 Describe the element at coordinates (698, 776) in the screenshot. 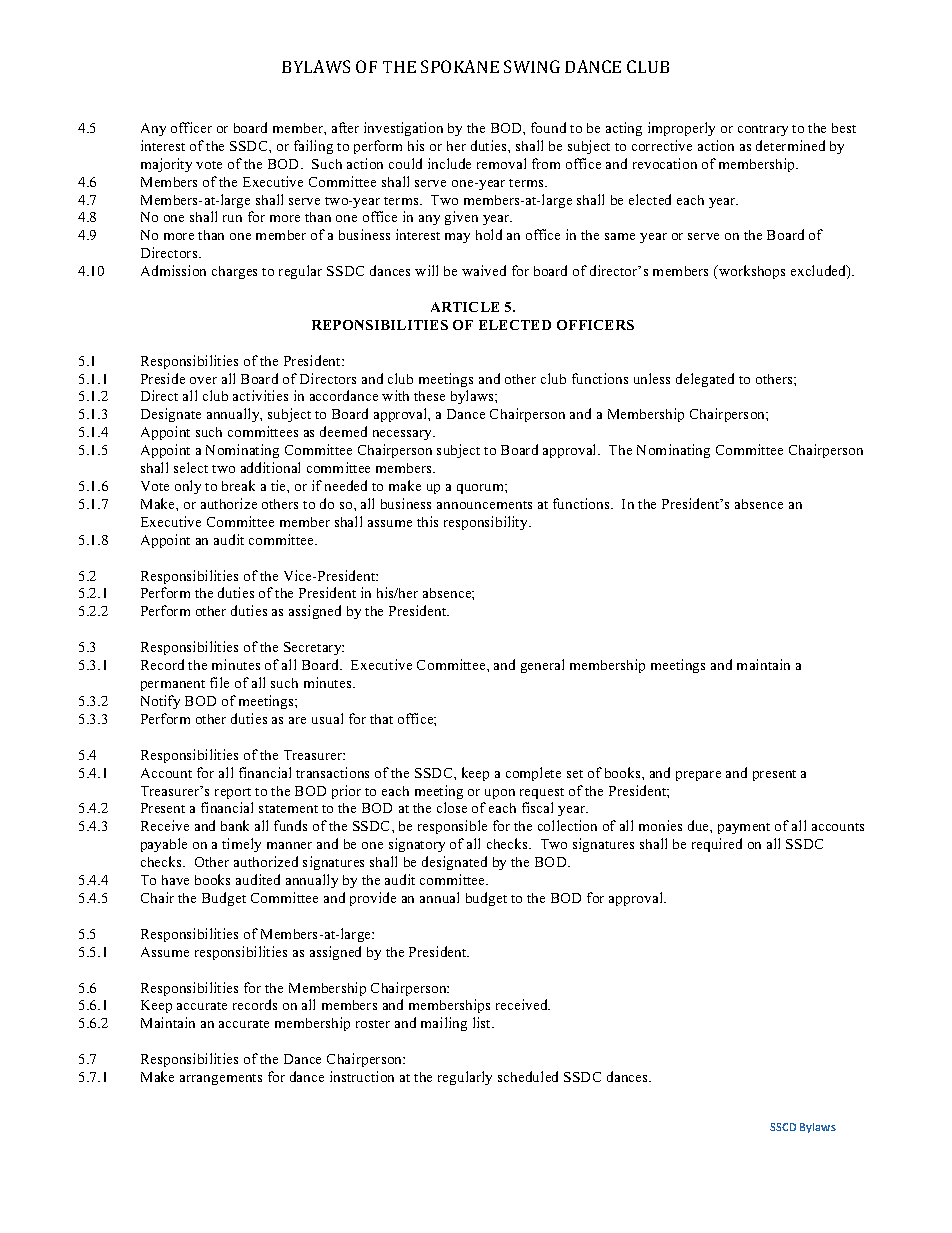

I see `prepare` at that location.
